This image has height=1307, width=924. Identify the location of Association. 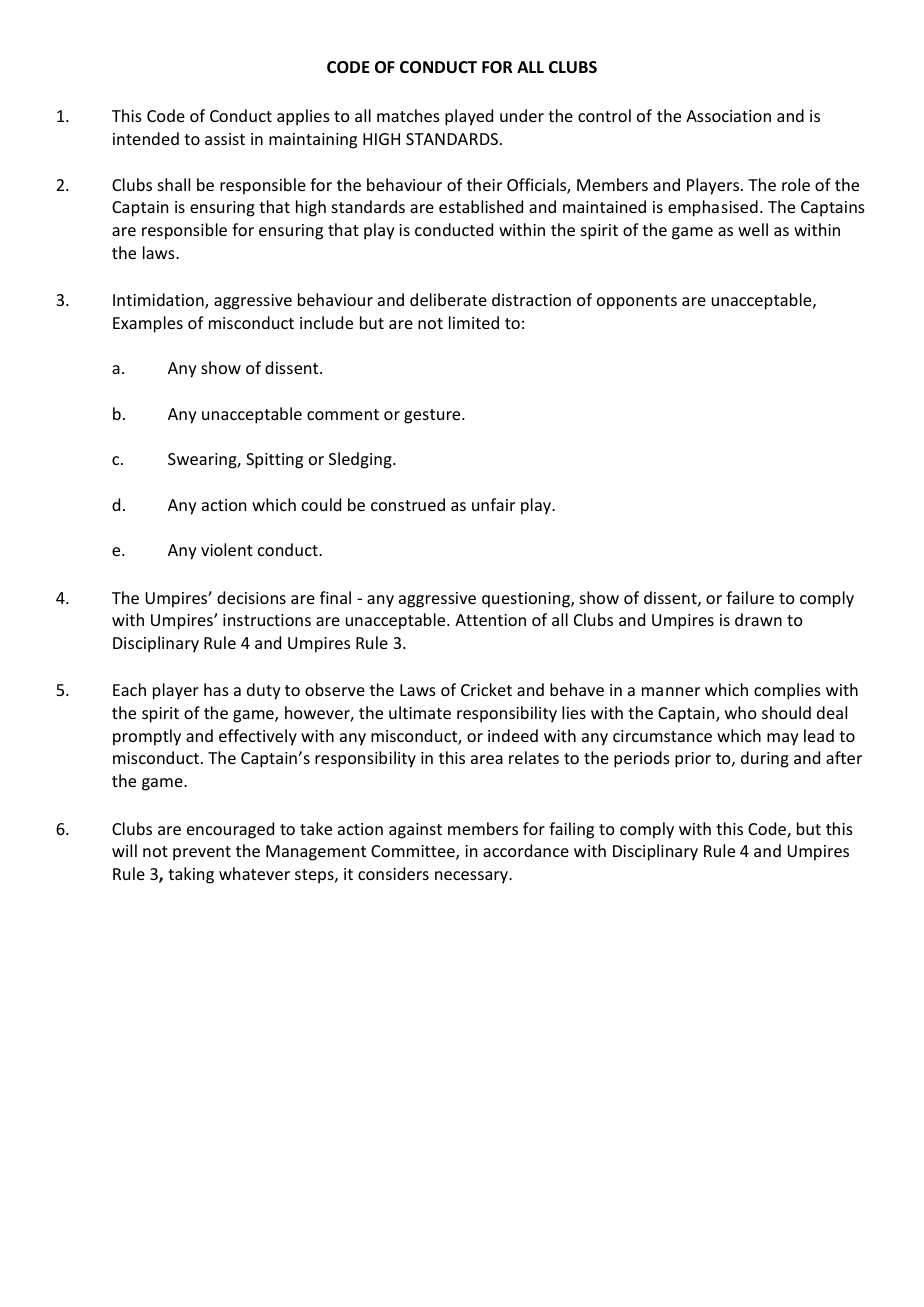
(728, 116).
